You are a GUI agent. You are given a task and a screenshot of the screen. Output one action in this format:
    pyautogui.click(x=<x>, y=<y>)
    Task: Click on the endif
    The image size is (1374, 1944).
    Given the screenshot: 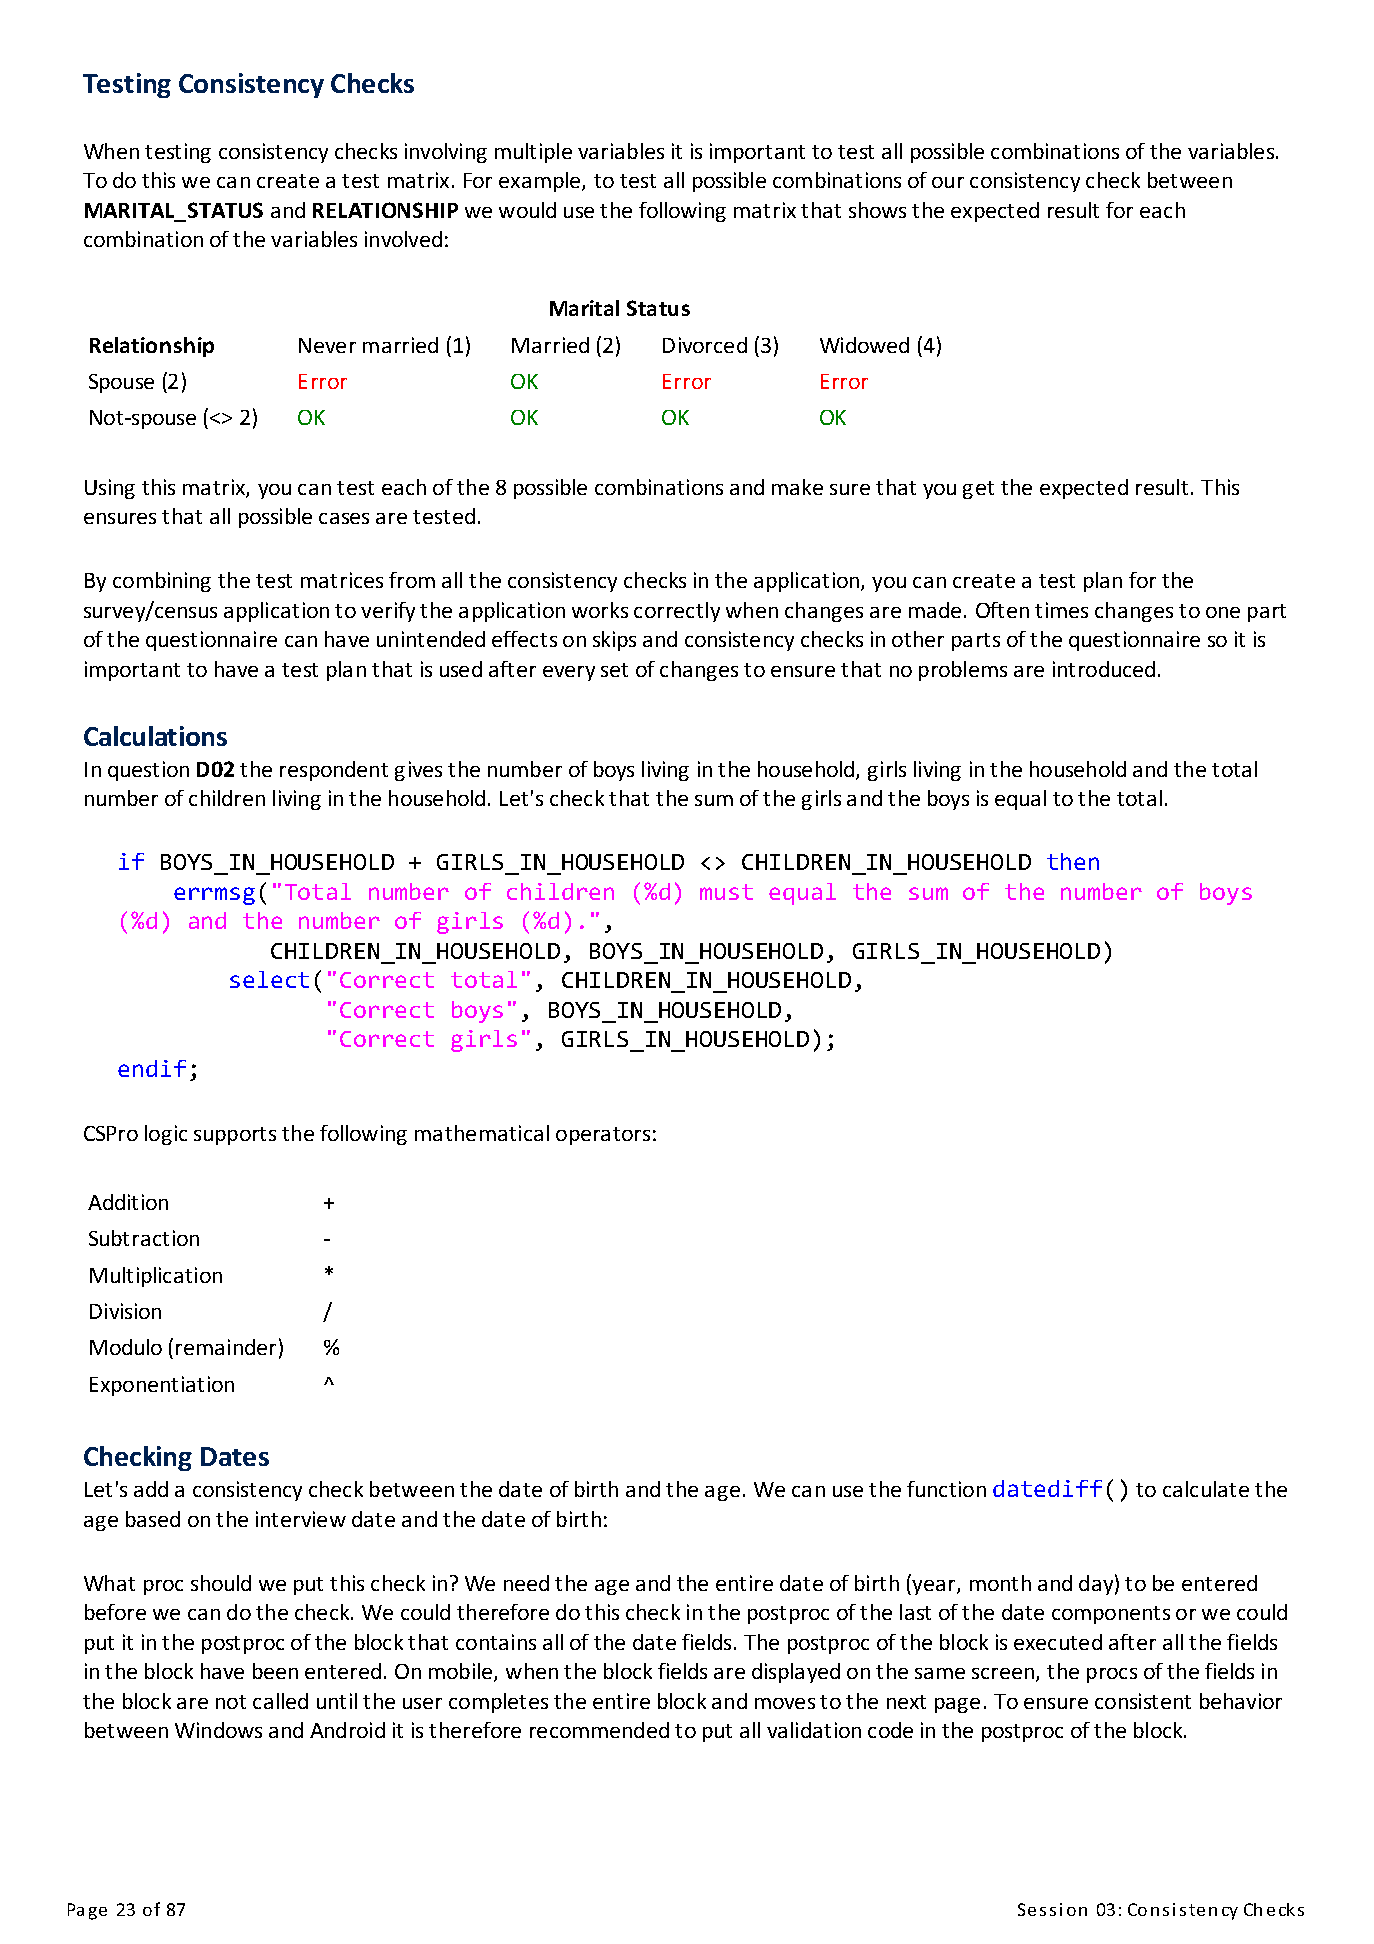 What is the action you would take?
    pyautogui.click(x=152, y=1068)
